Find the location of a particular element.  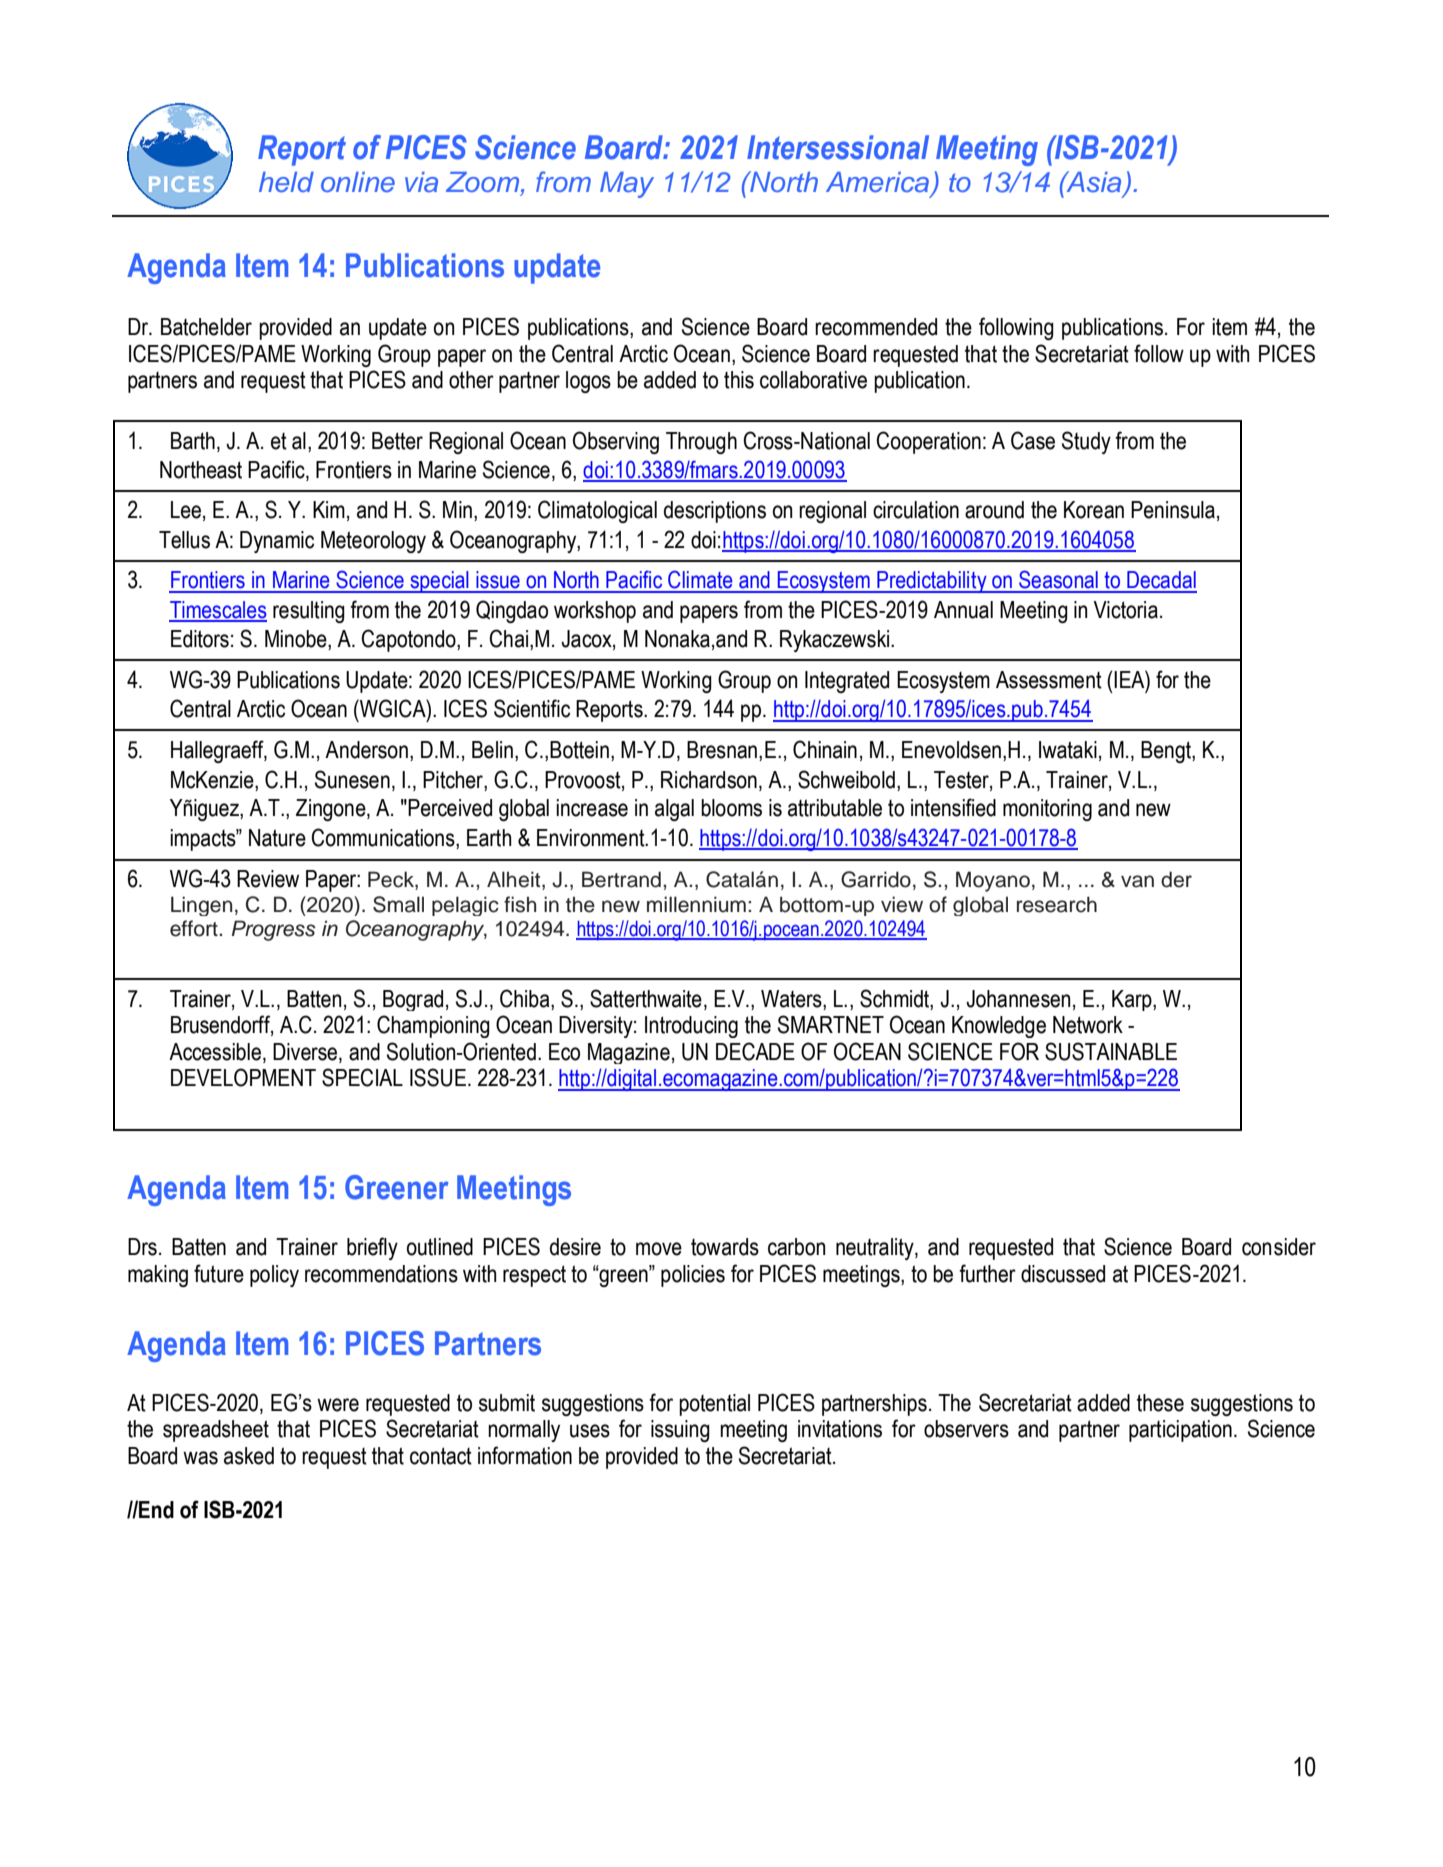

monitoring is located at coordinates (1047, 810).
